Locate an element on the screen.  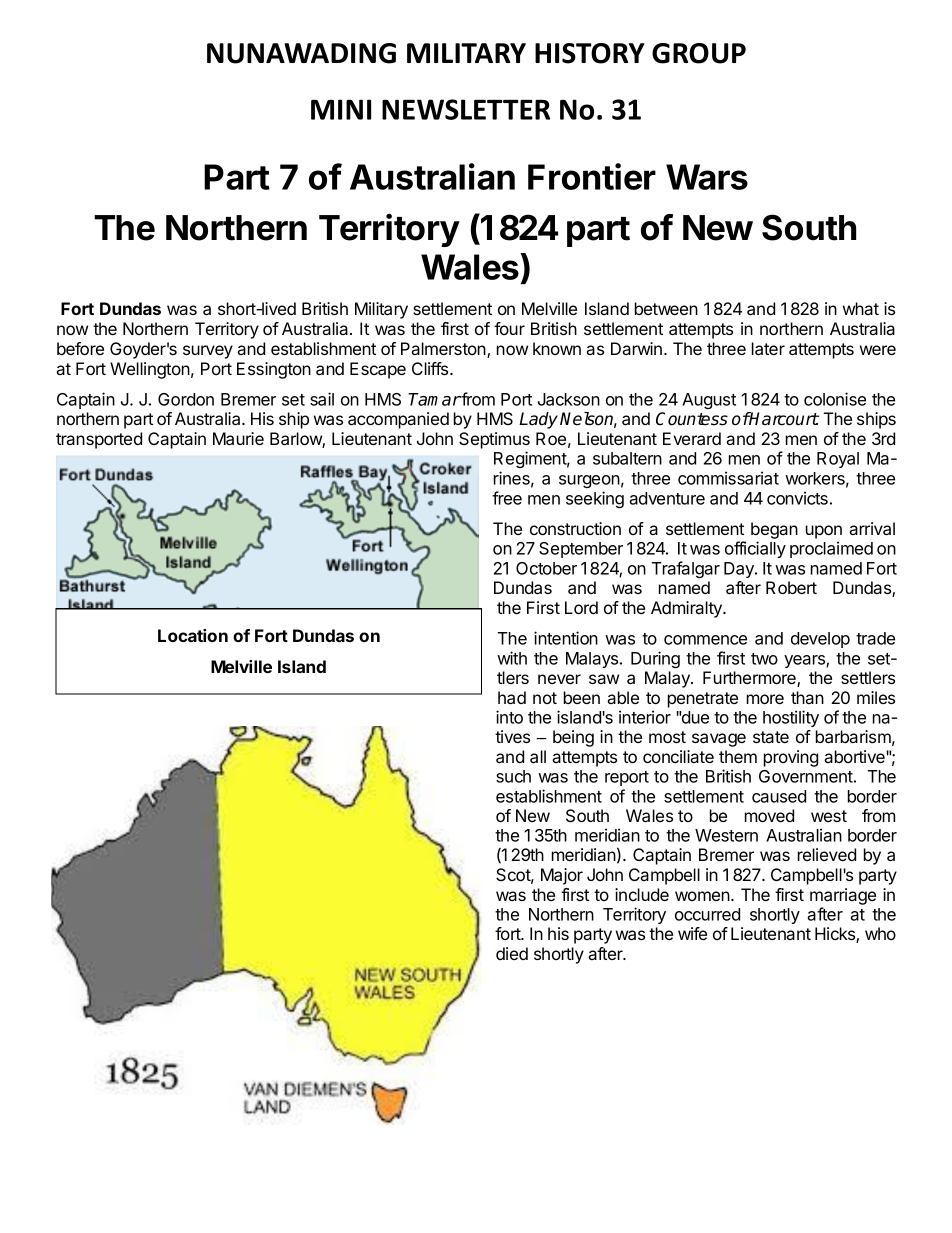
Major is located at coordinates (562, 876).
